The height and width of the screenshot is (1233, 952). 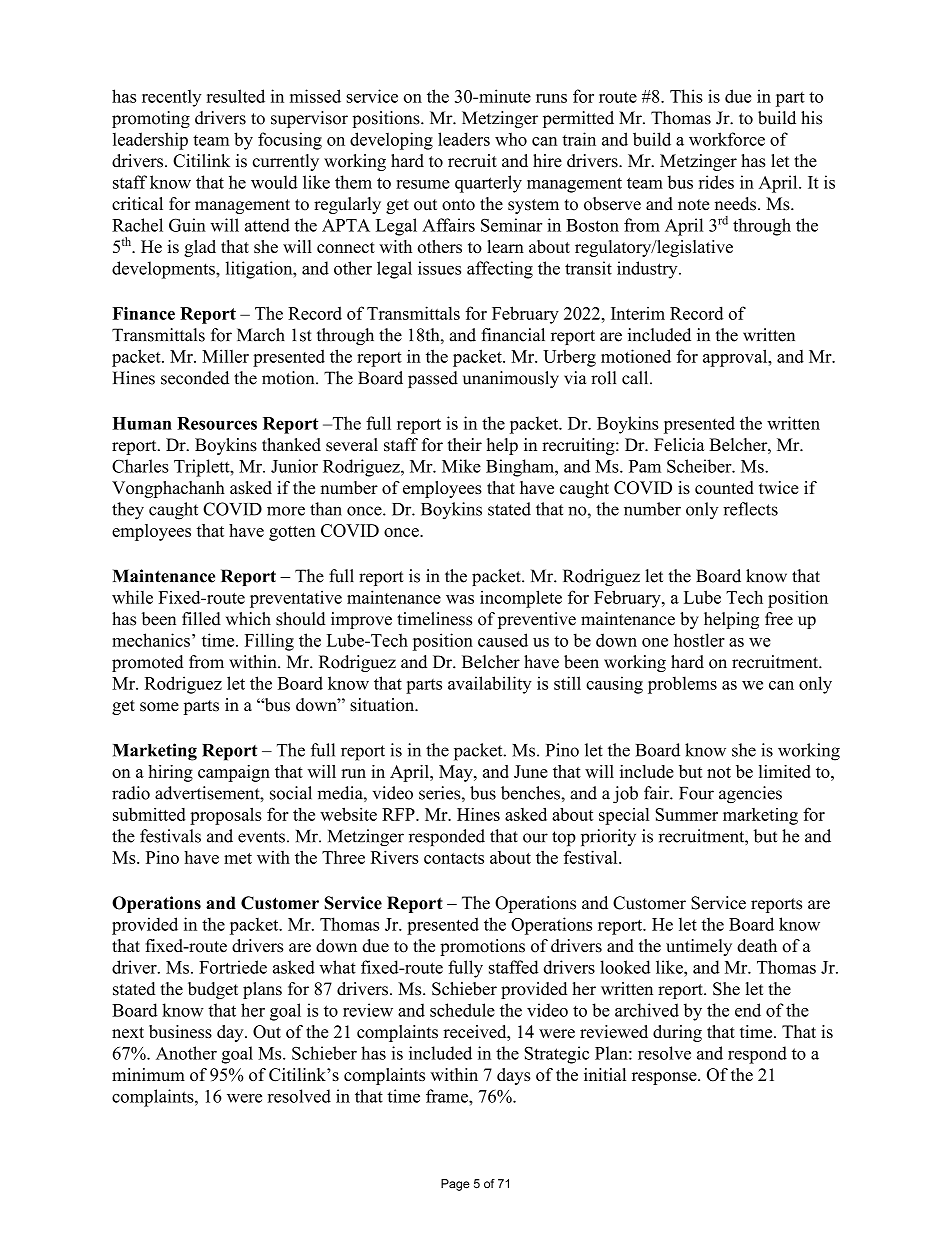 I want to click on who, so click(x=511, y=139).
